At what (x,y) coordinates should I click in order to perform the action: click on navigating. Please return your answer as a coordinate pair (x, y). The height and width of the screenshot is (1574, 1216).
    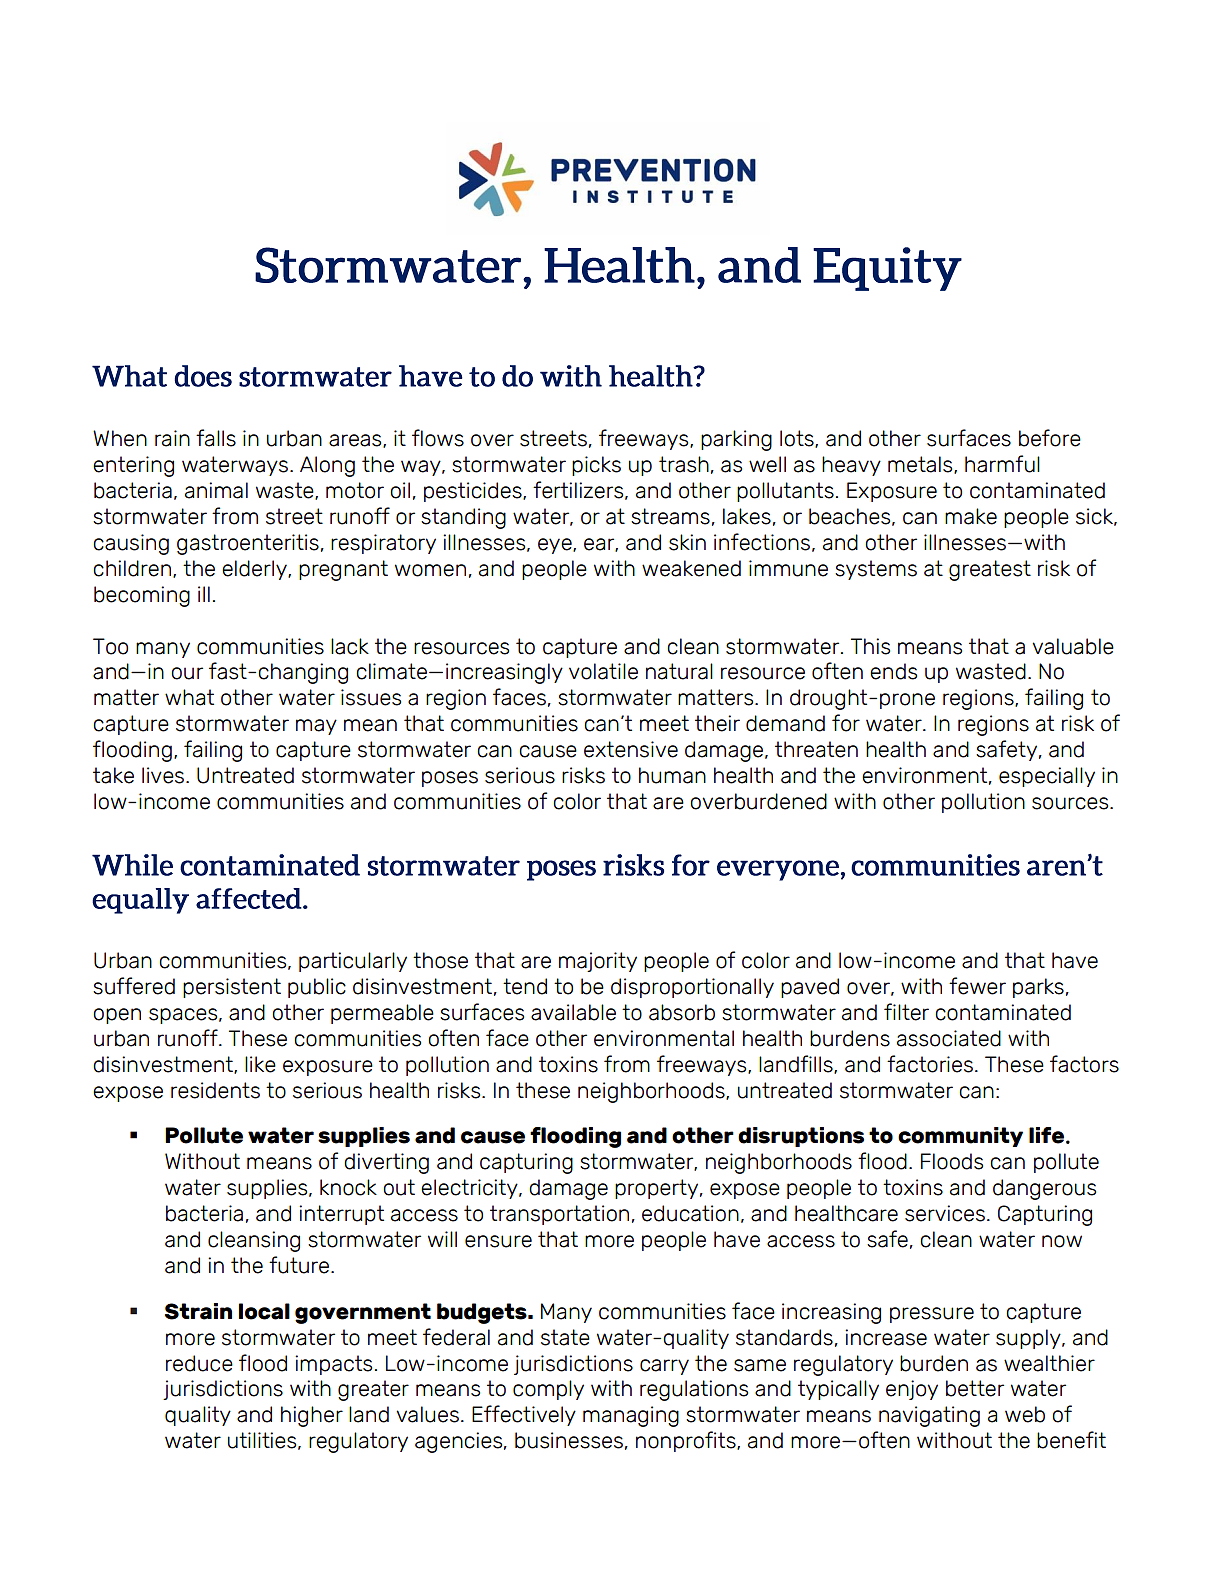
    Looking at the image, I should click on (929, 1416).
